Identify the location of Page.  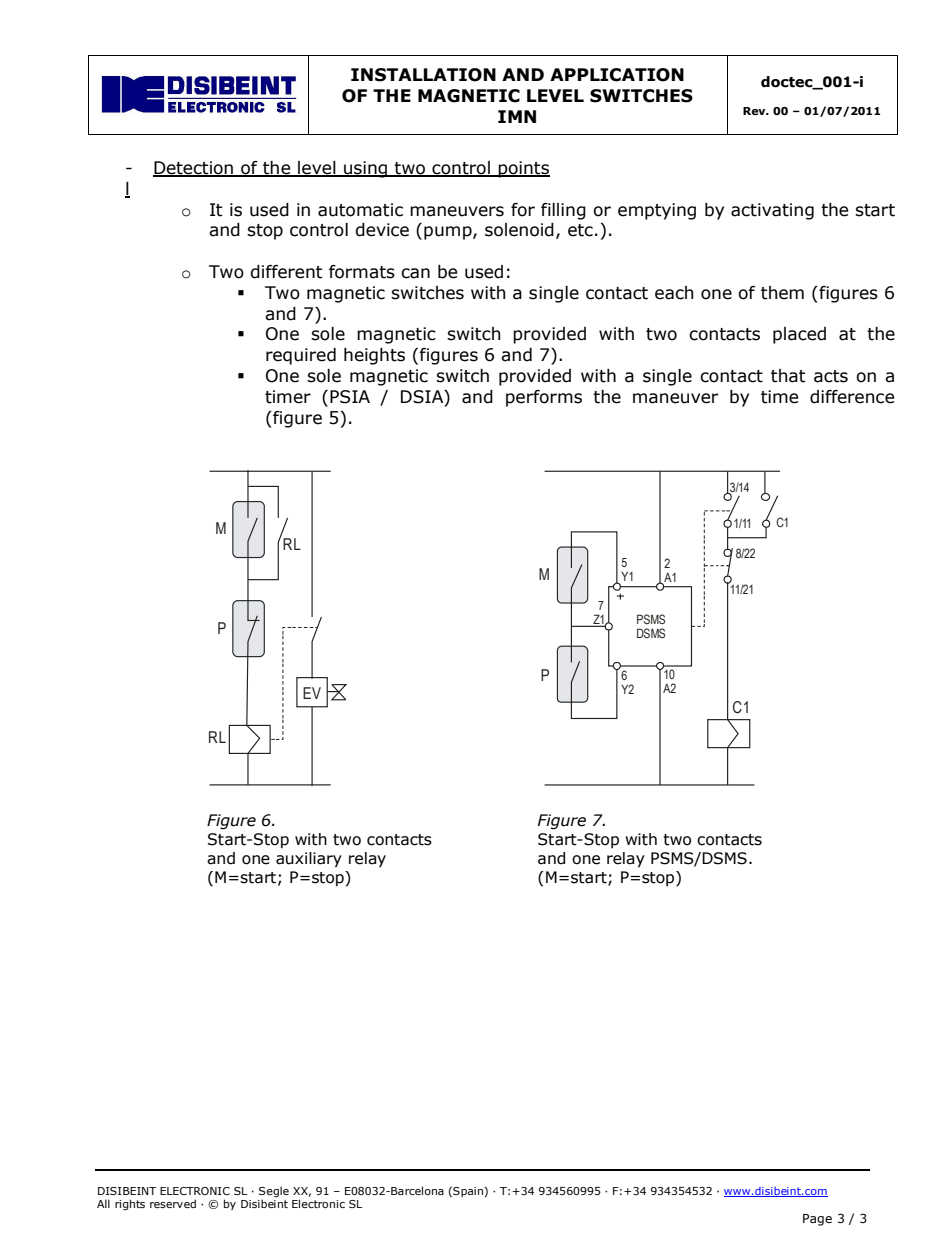
(817, 1220).
